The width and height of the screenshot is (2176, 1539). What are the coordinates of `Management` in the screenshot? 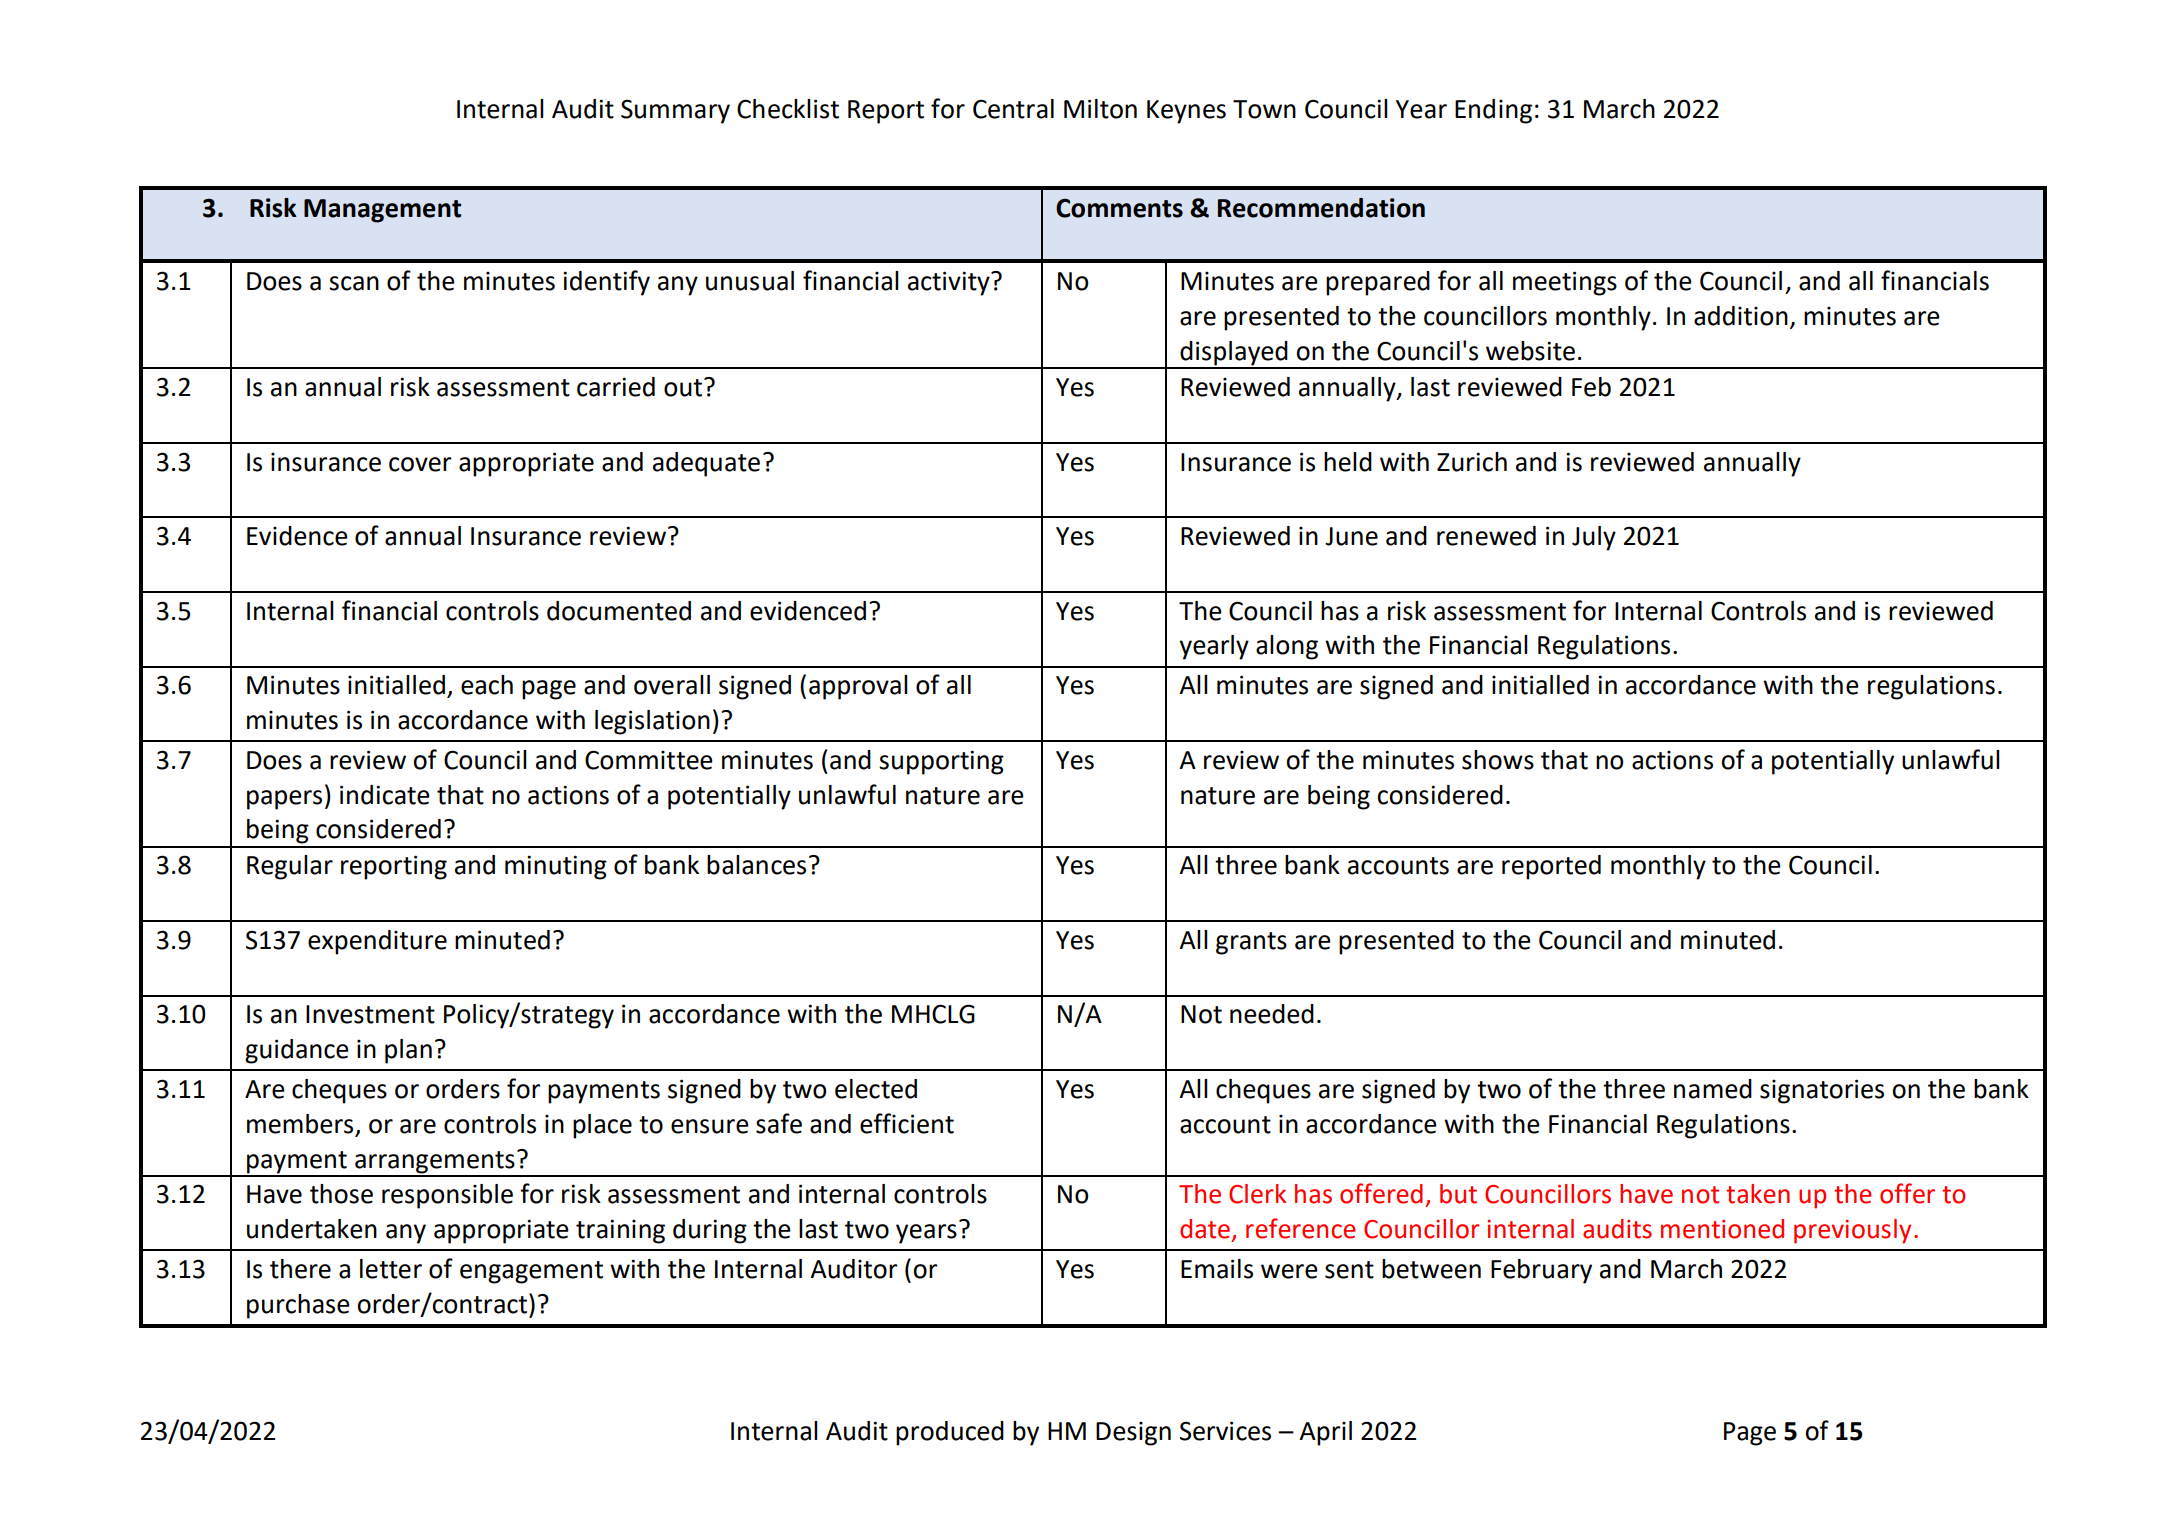 It's located at (382, 211).
